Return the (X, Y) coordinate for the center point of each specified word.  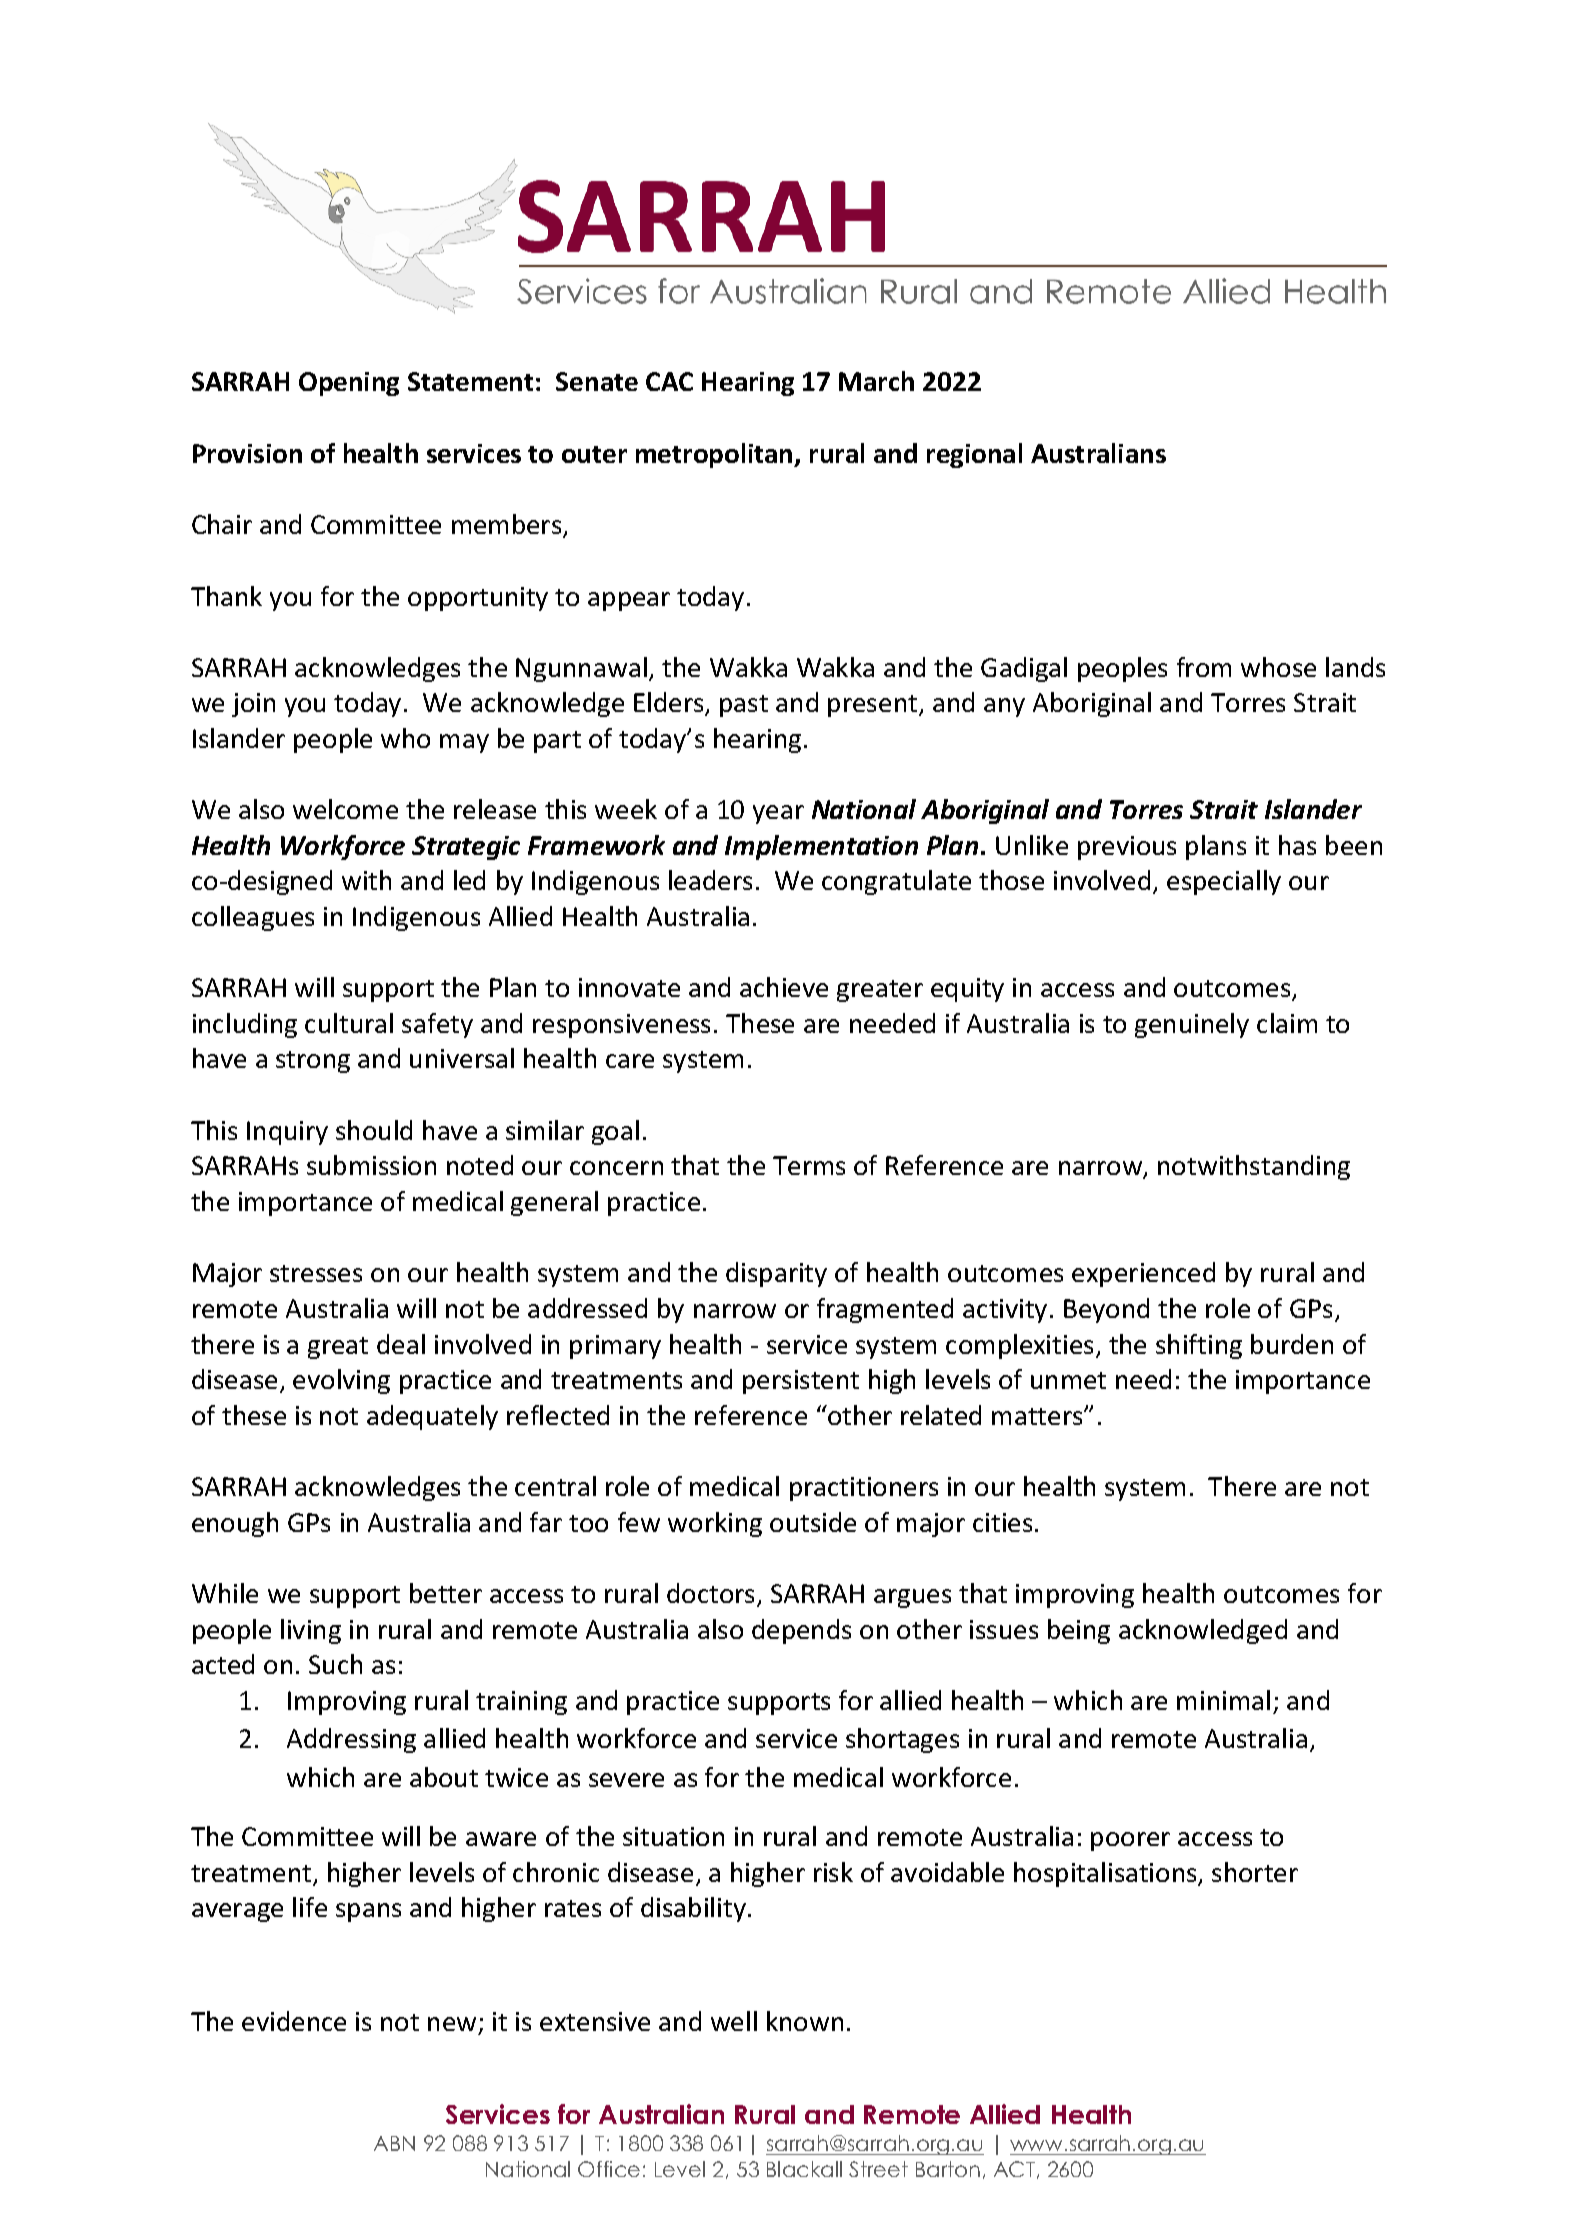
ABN (394, 2143)
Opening (349, 384)
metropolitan (715, 455)
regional (974, 455)
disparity (776, 1274)
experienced (1143, 1274)
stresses (316, 1273)
